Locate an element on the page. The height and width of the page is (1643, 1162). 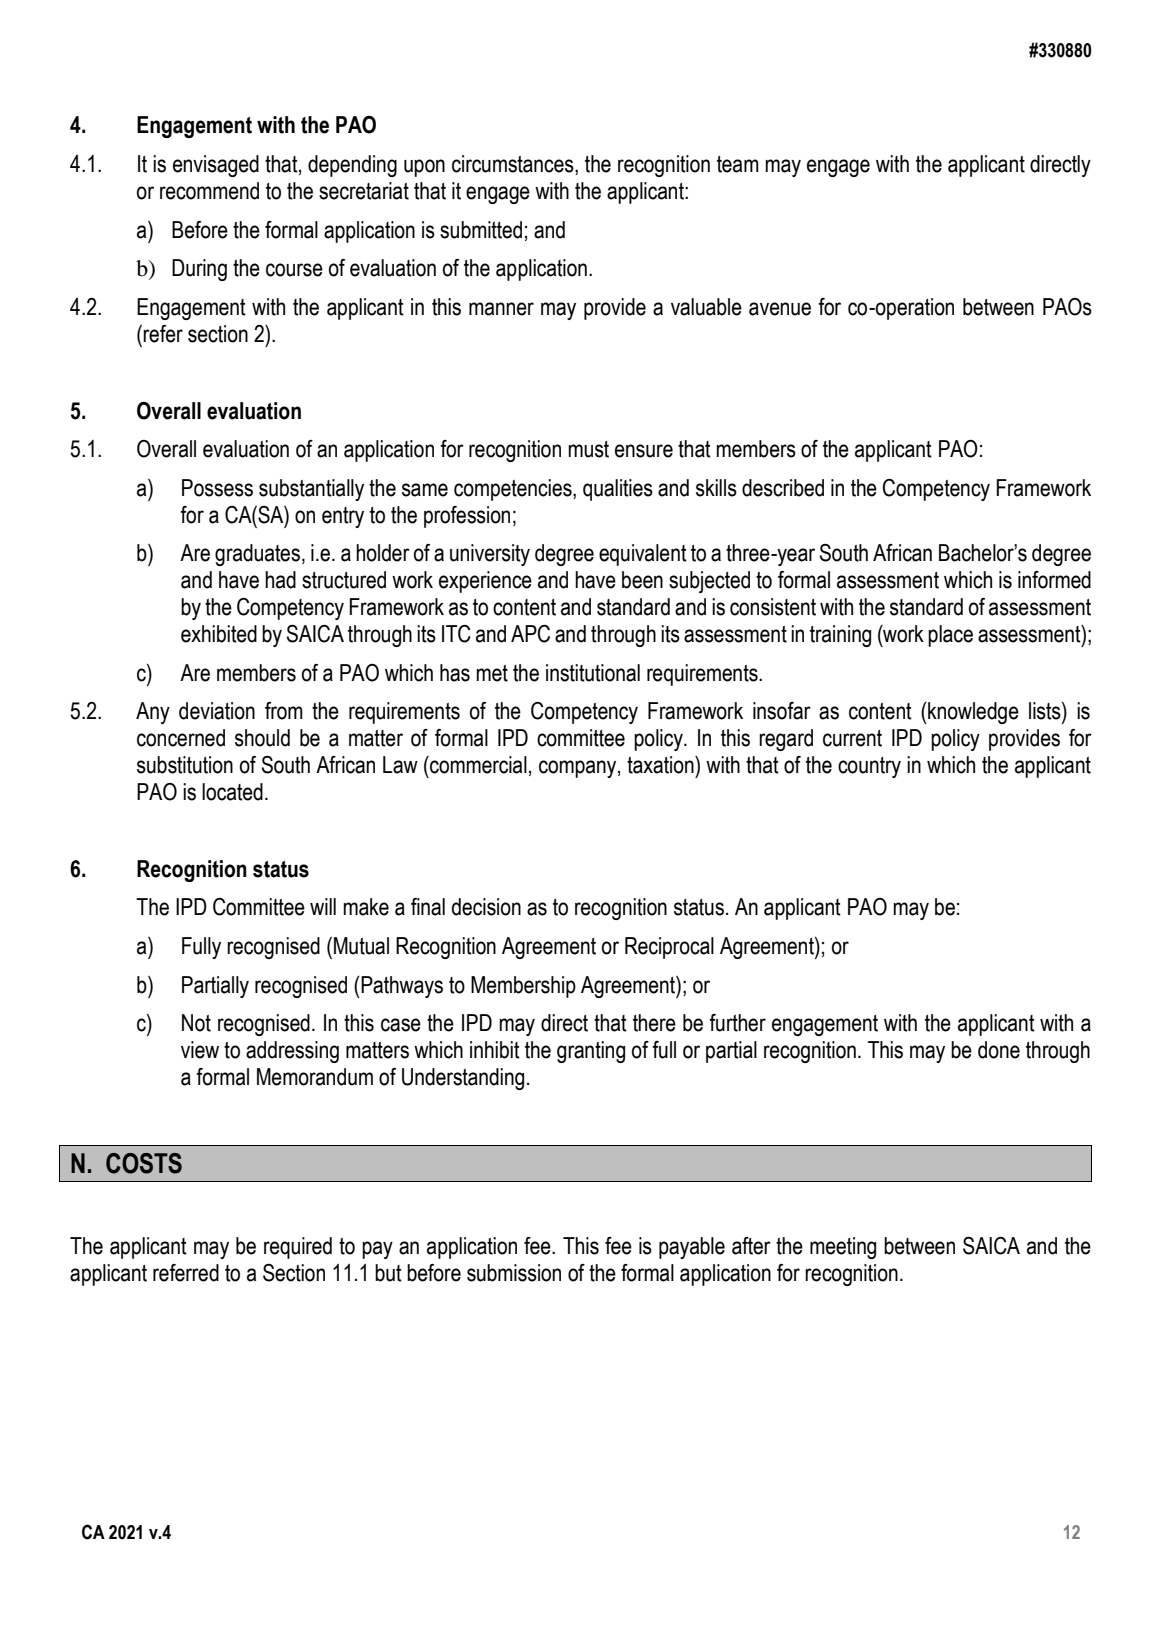
circumstances is located at coordinates (514, 165).
